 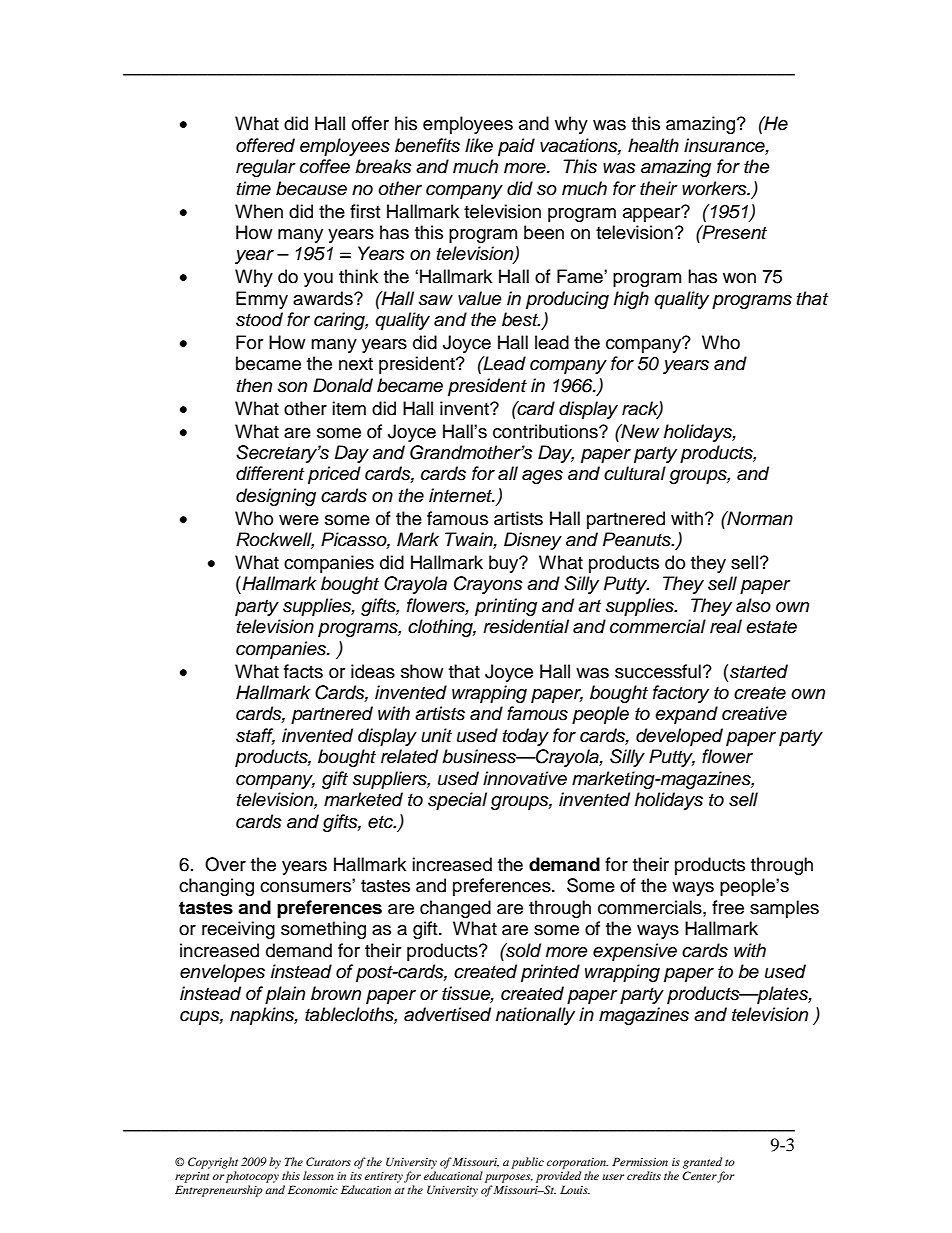 What do you see at coordinates (299, 520) in the screenshot?
I see `were` at bounding box center [299, 520].
